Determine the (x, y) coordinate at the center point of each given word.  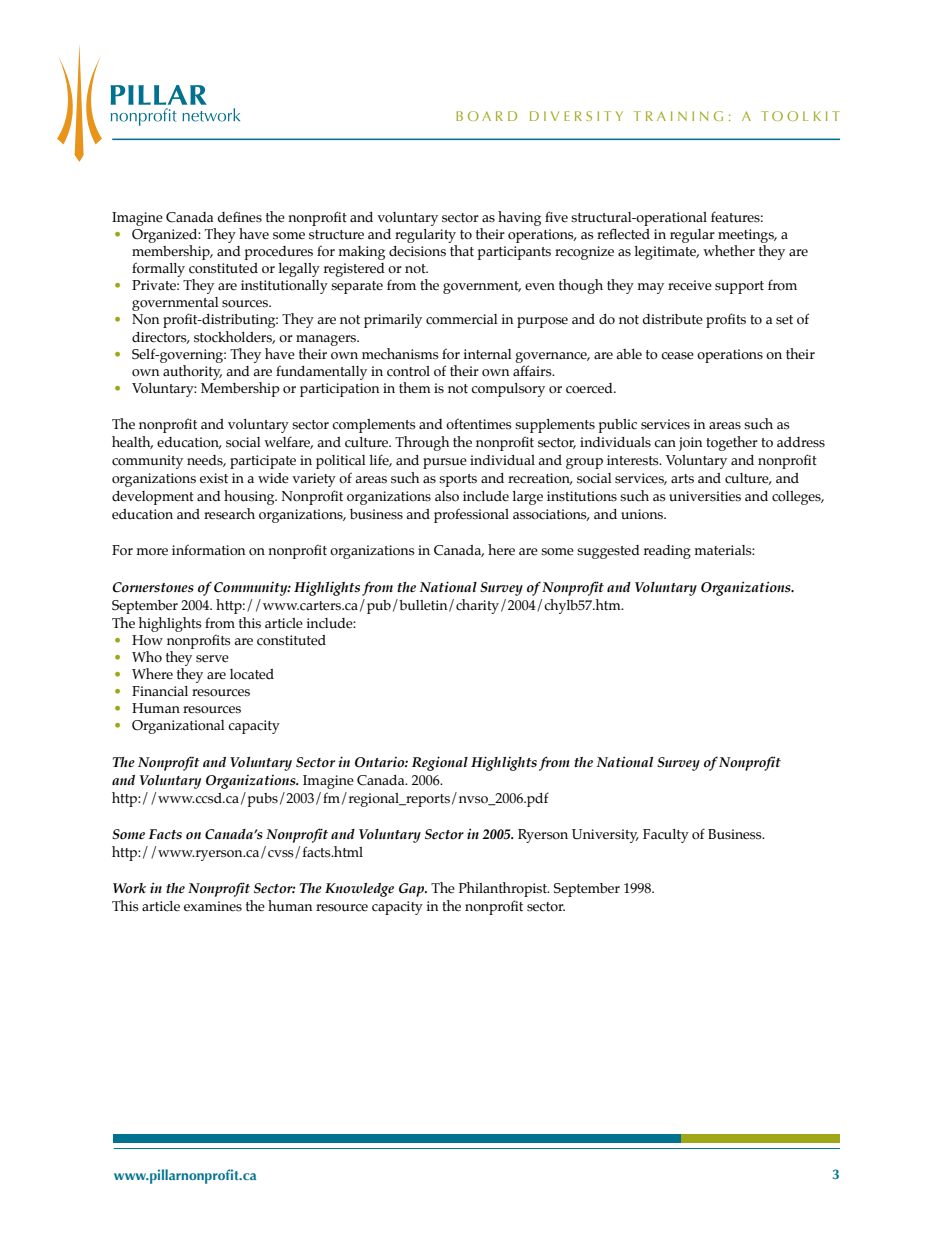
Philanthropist (504, 889)
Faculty (666, 836)
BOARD (486, 116)
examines (213, 906)
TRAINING (678, 116)
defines (240, 217)
